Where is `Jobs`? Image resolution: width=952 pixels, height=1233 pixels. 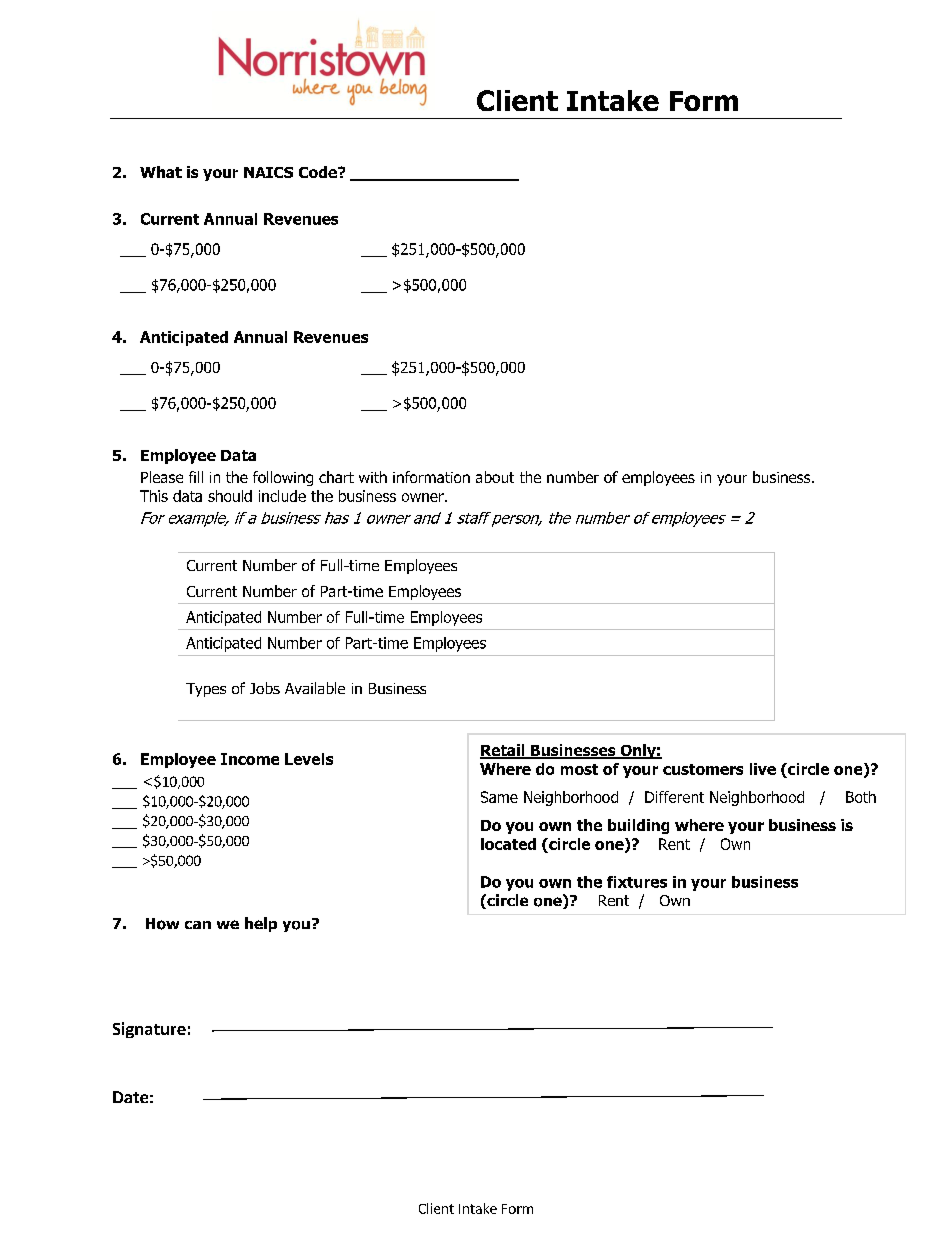
Jobs is located at coordinates (265, 688).
